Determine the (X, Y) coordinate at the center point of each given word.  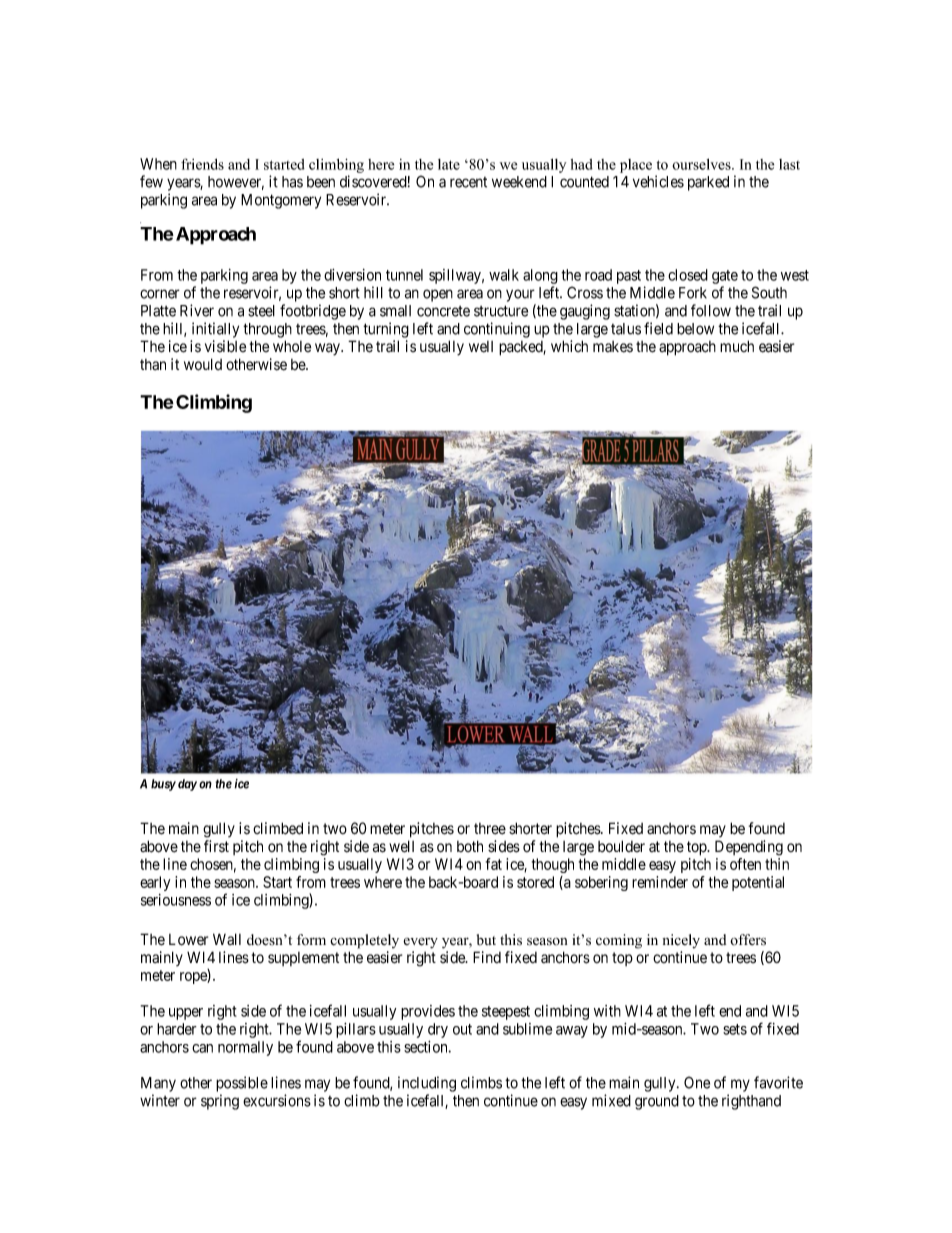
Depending (749, 848)
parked (708, 183)
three (490, 829)
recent (468, 182)
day (187, 785)
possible (242, 1084)
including (427, 1084)
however (236, 183)
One (697, 1082)
